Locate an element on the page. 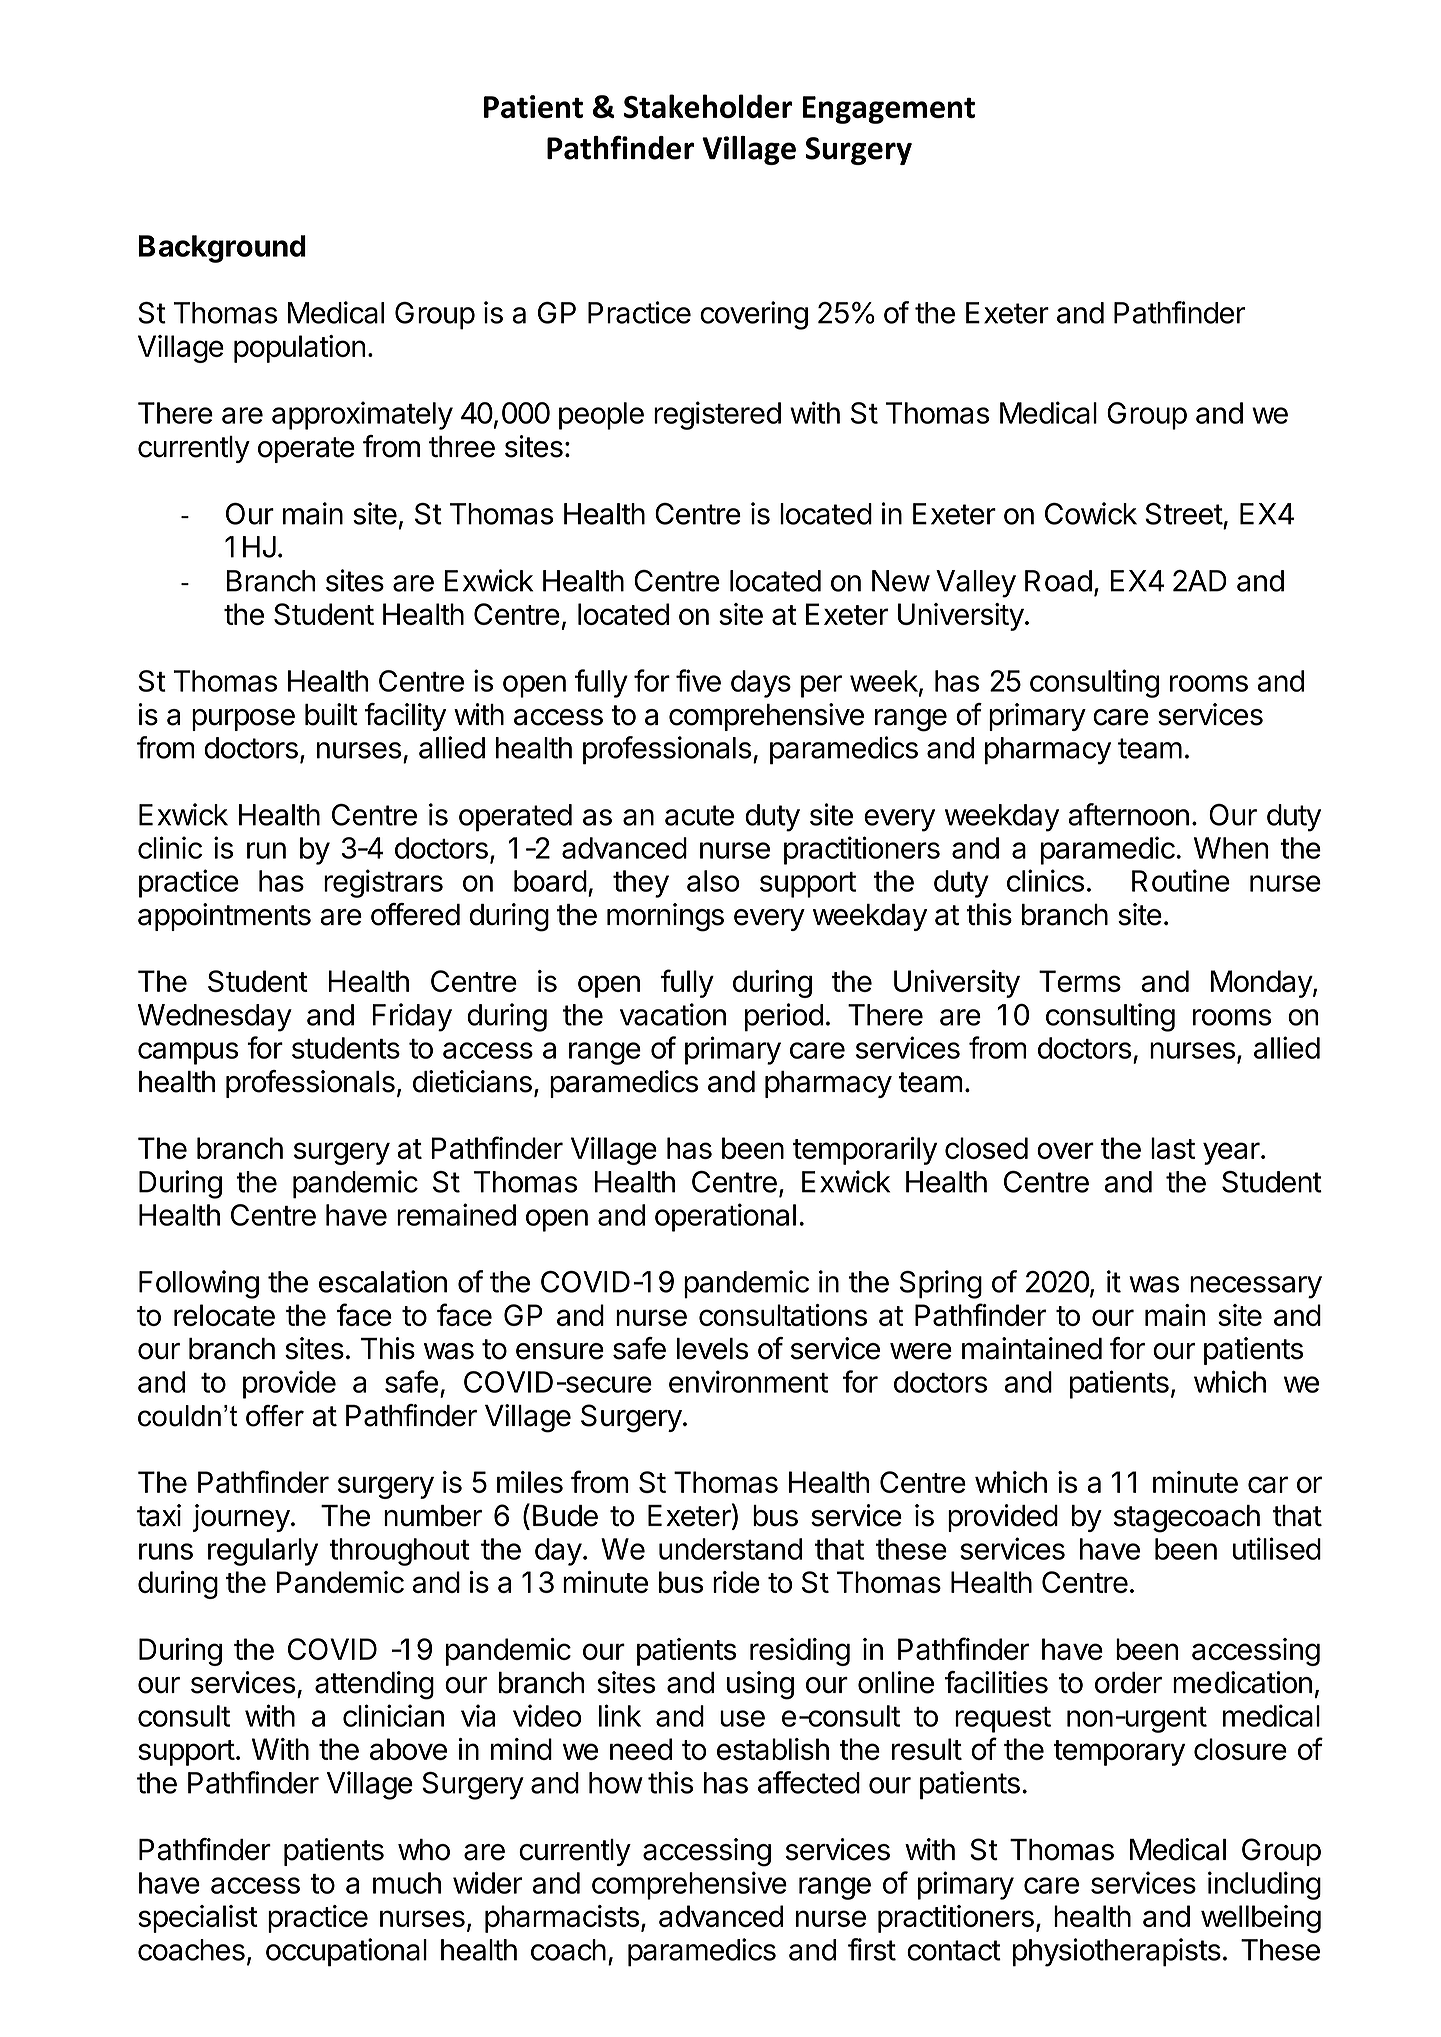  Stakeholder is located at coordinates (708, 106).
